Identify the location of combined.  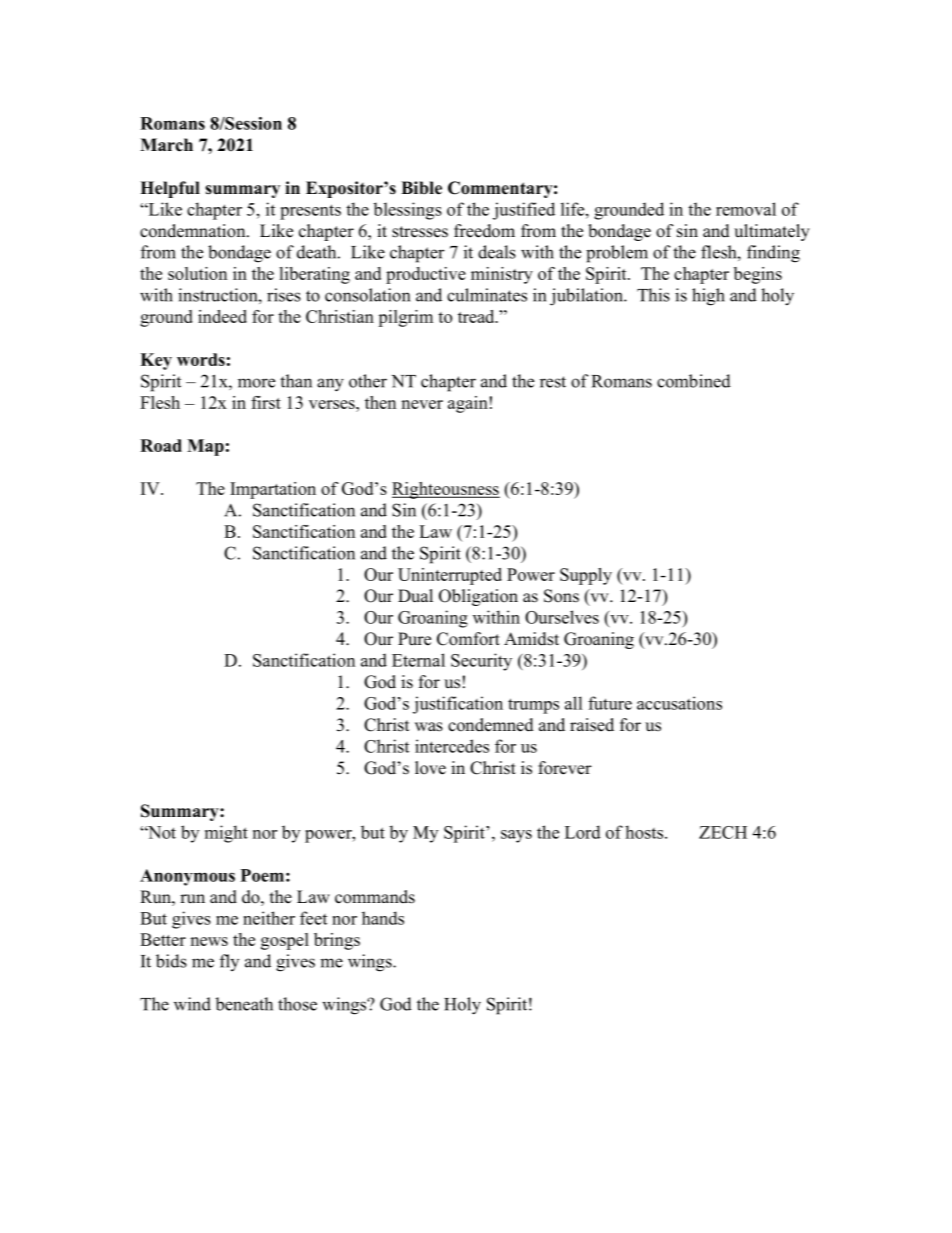
(694, 381).
